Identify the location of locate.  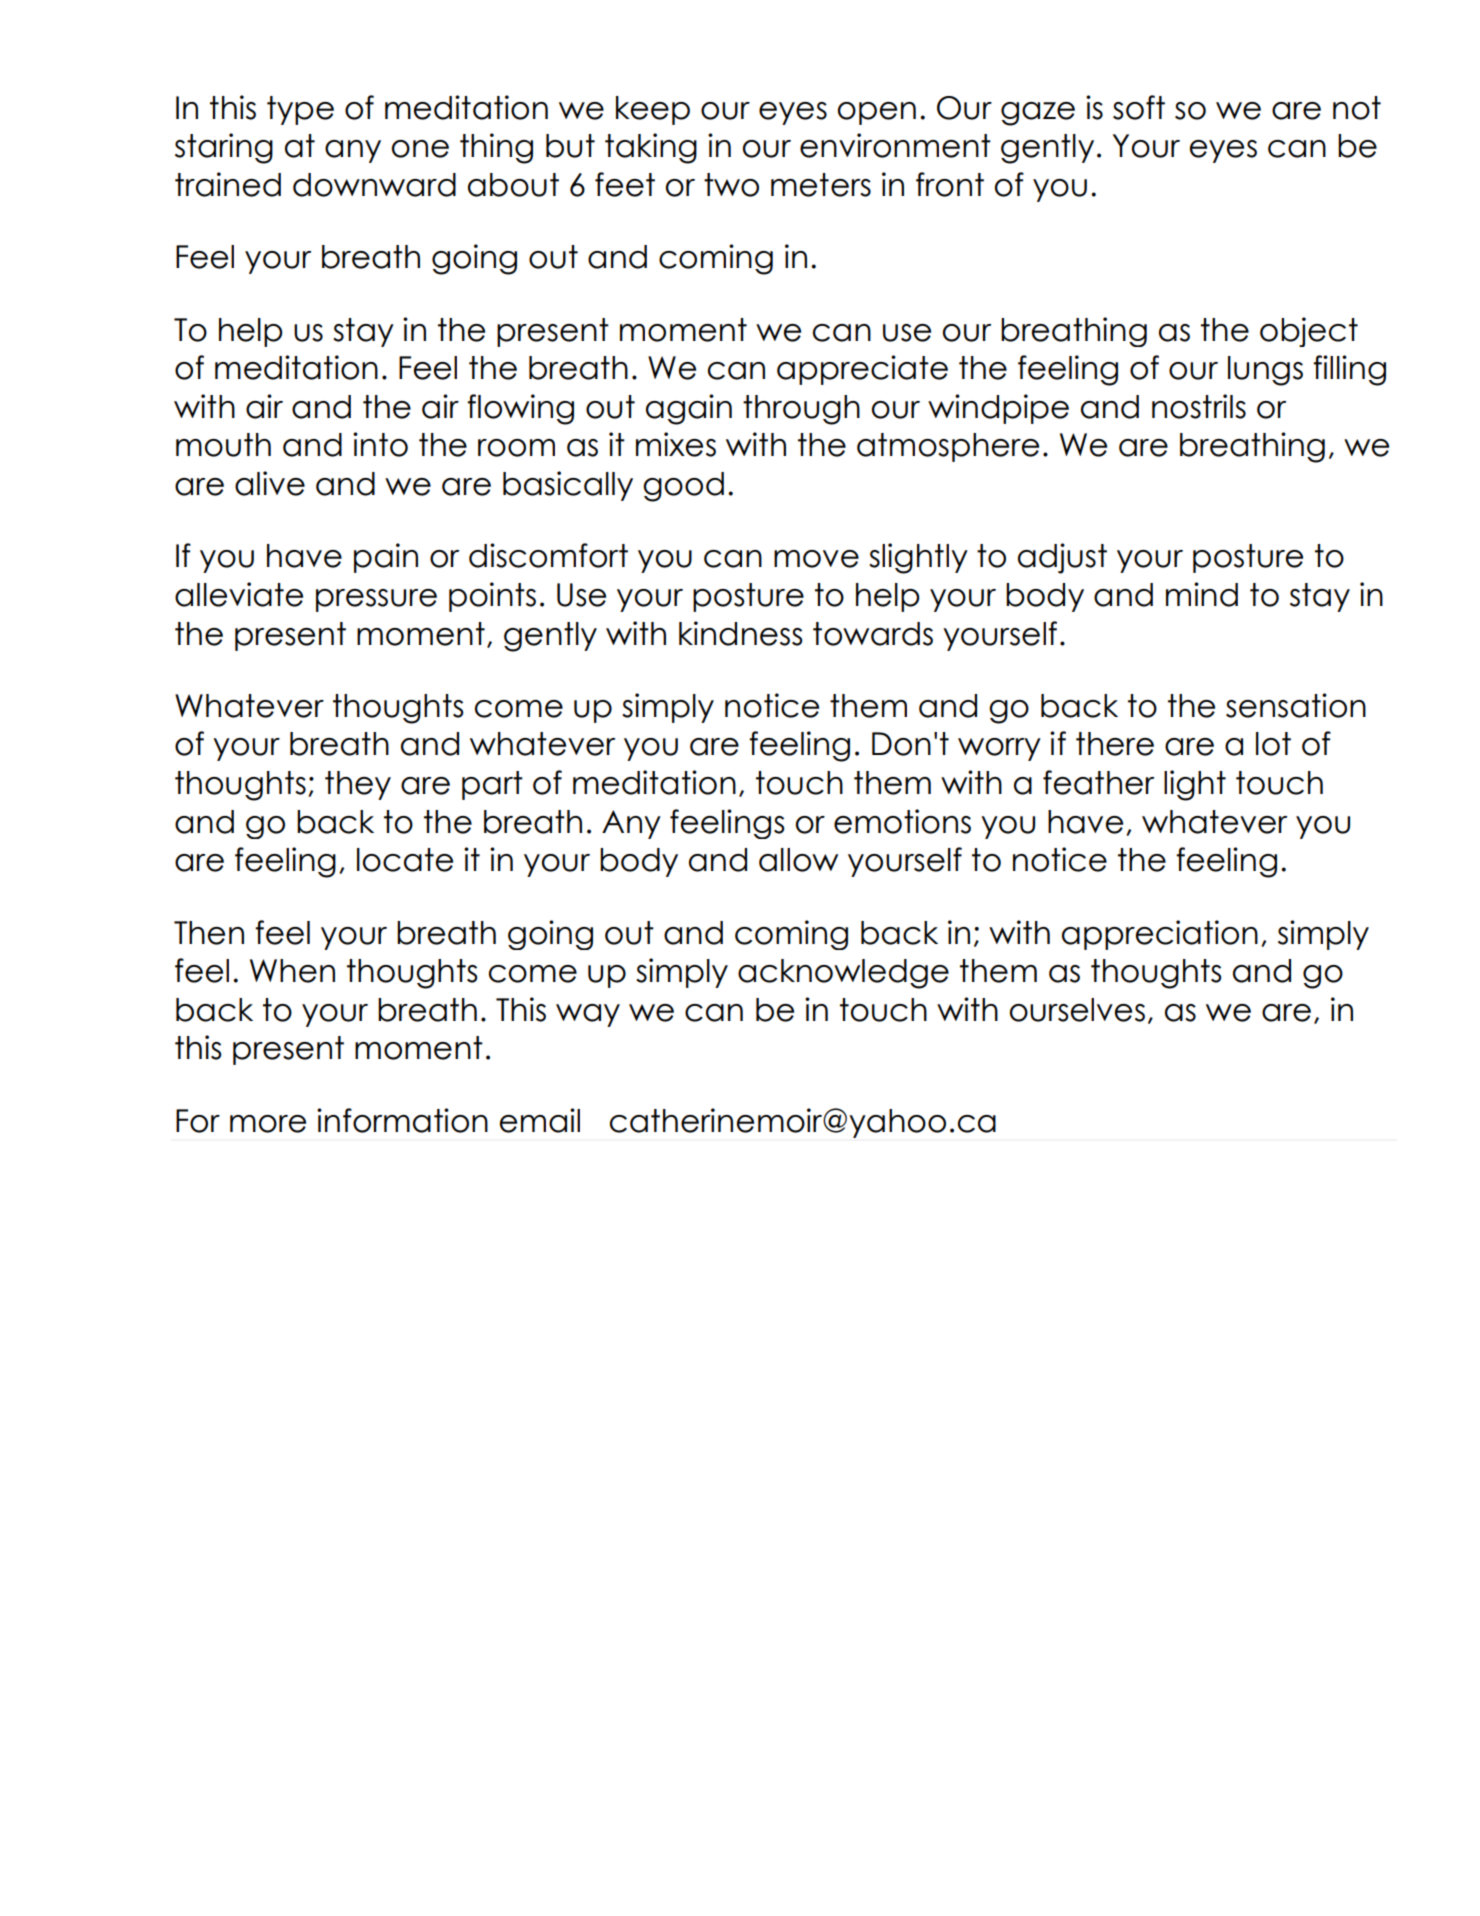
(405, 860).
